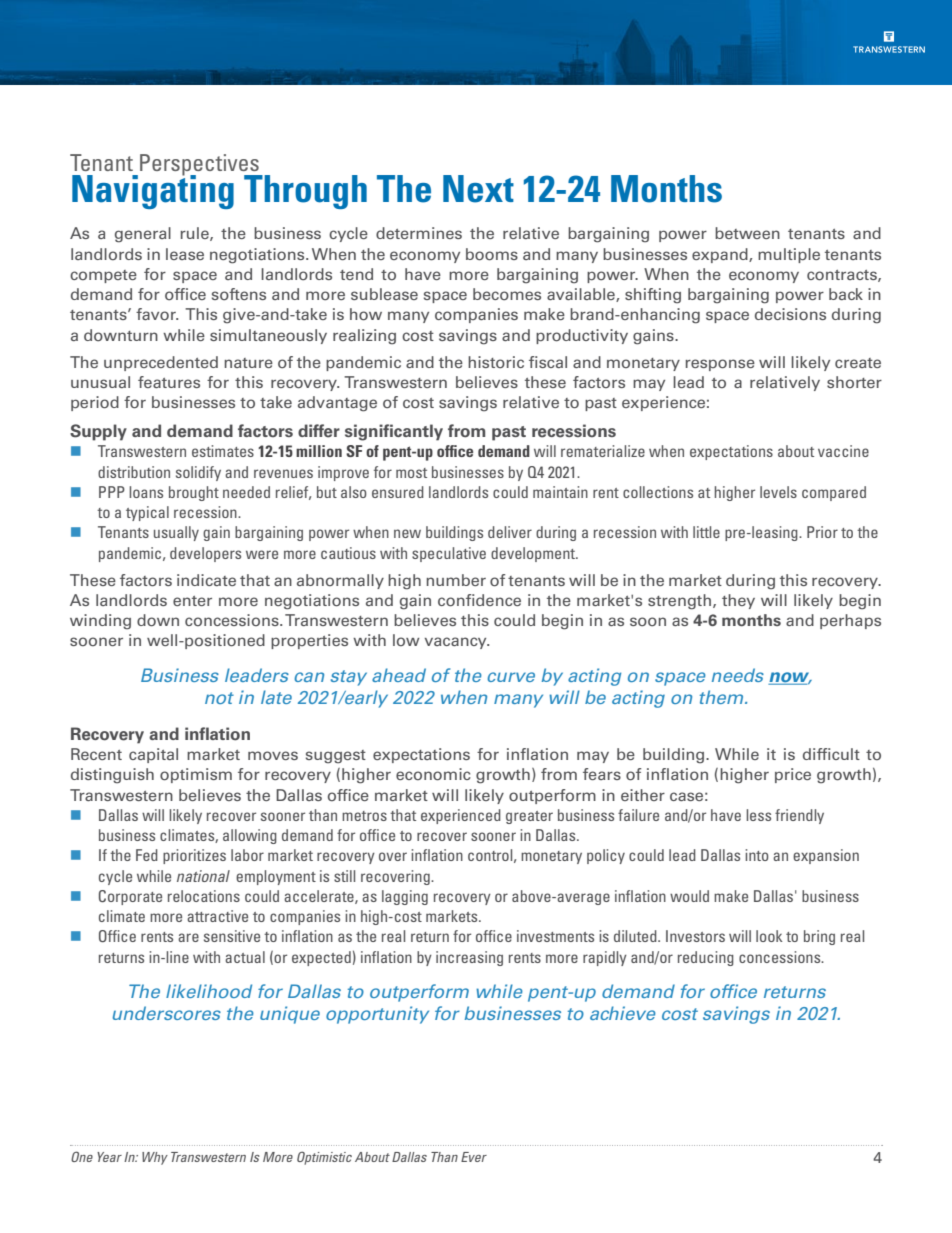  What do you see at coordinates (219, 698) in the image?
I see `not` at bounding box center [219, 698].
